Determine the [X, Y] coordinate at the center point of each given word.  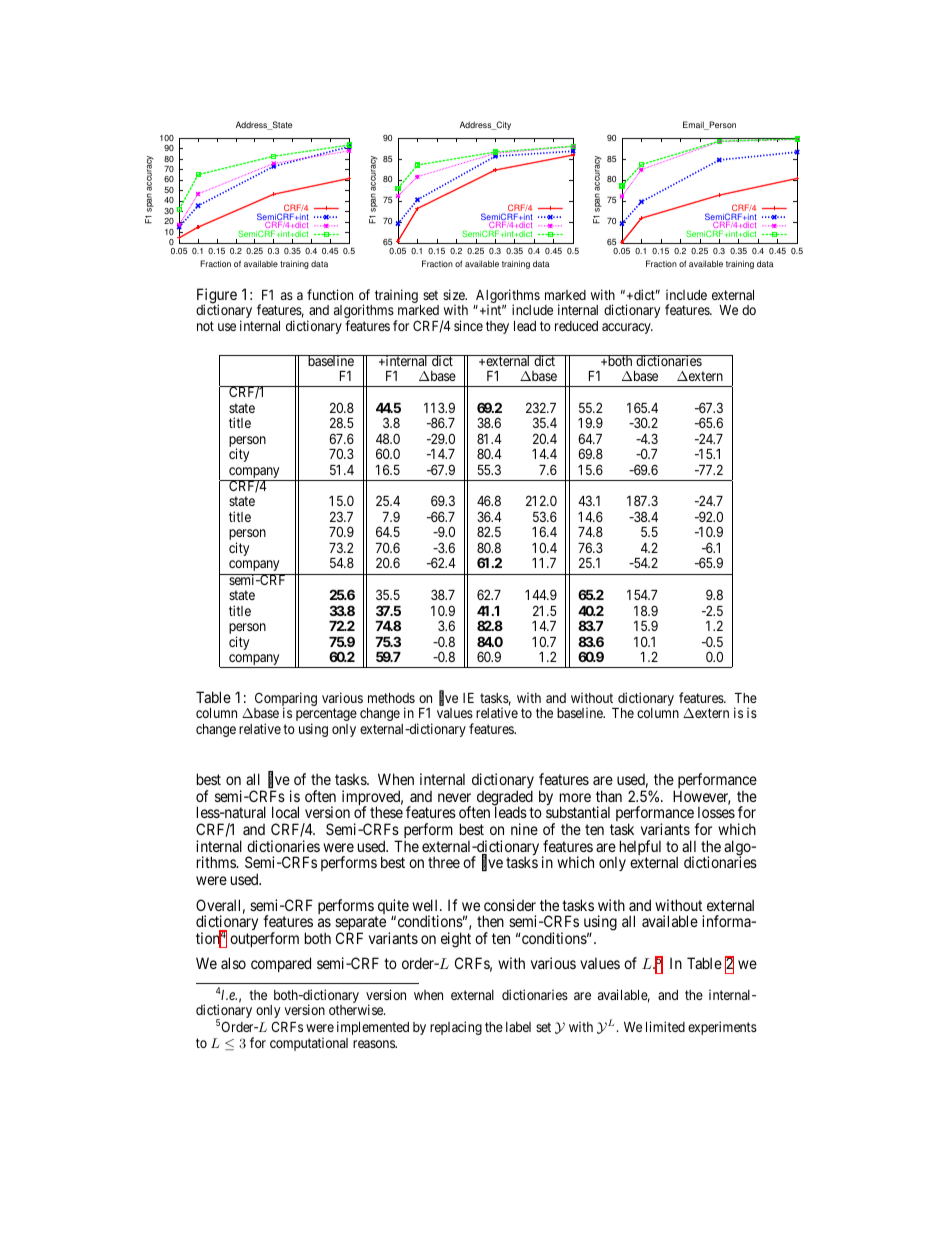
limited [665, 1026]
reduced [576, 326]
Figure [217, 297]
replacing [456, 1028]
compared [281, 964]
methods [391, 698]
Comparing [285, 700]
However [701, 797]
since [468, 325]
